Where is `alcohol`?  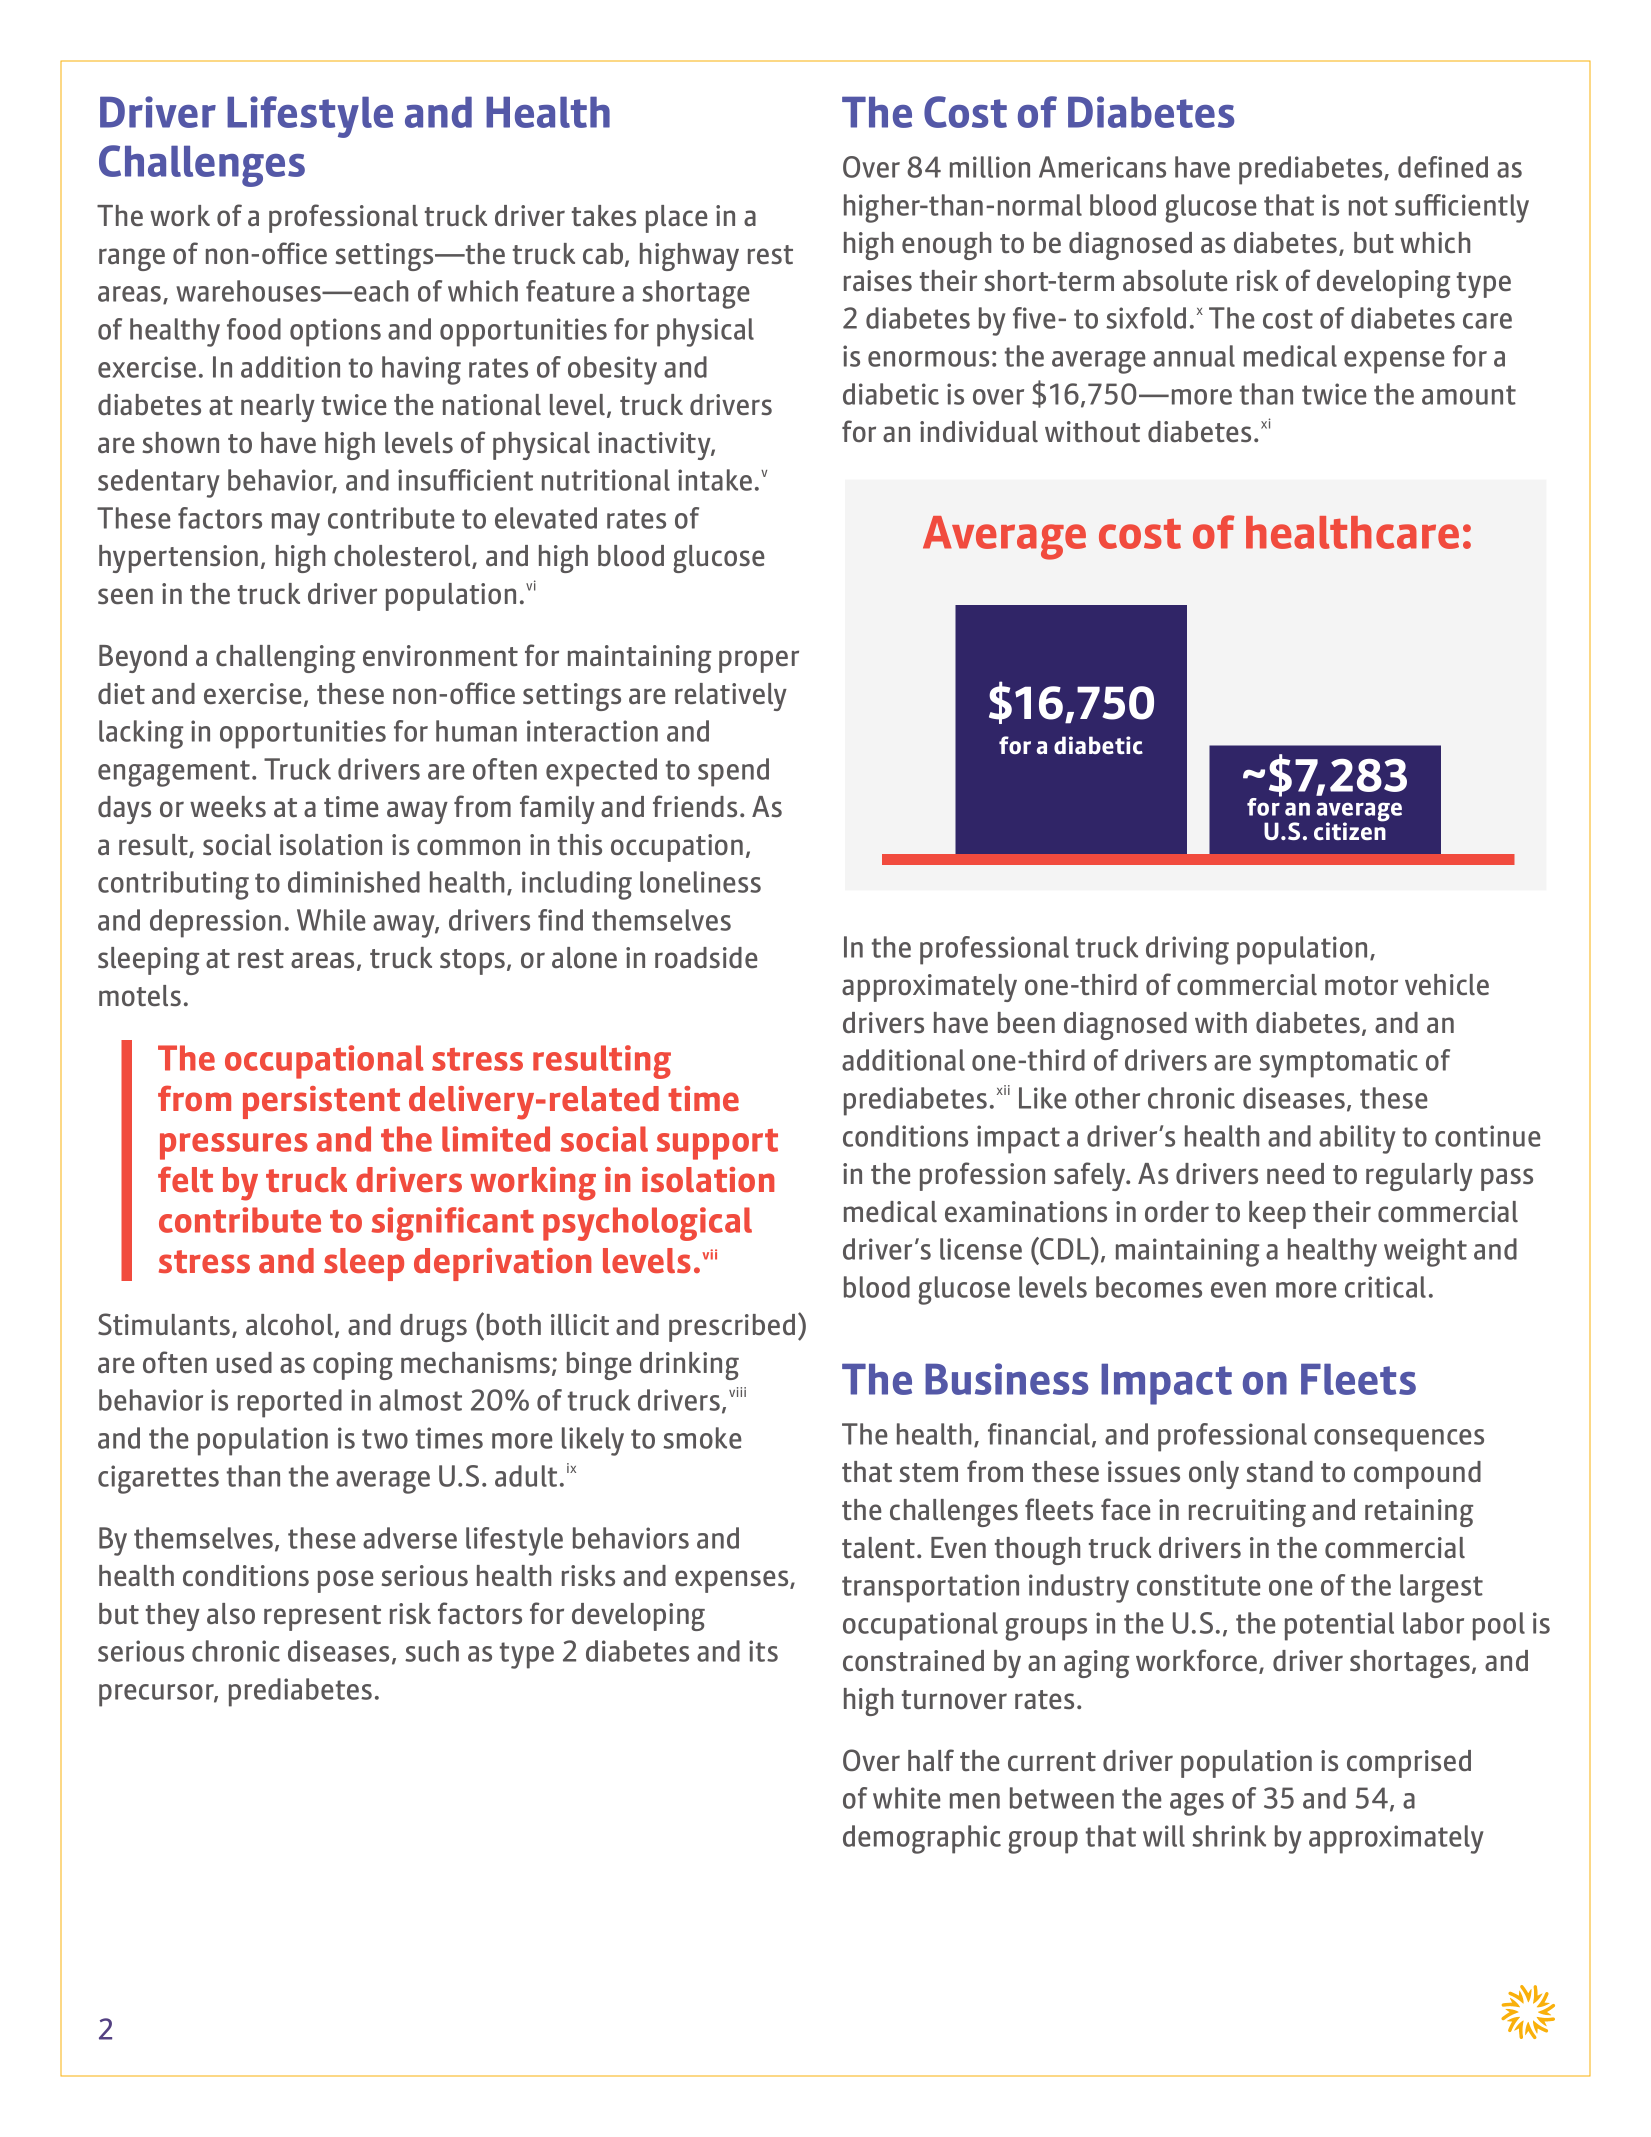
alcohol is located at coordinates (289, 1324).
